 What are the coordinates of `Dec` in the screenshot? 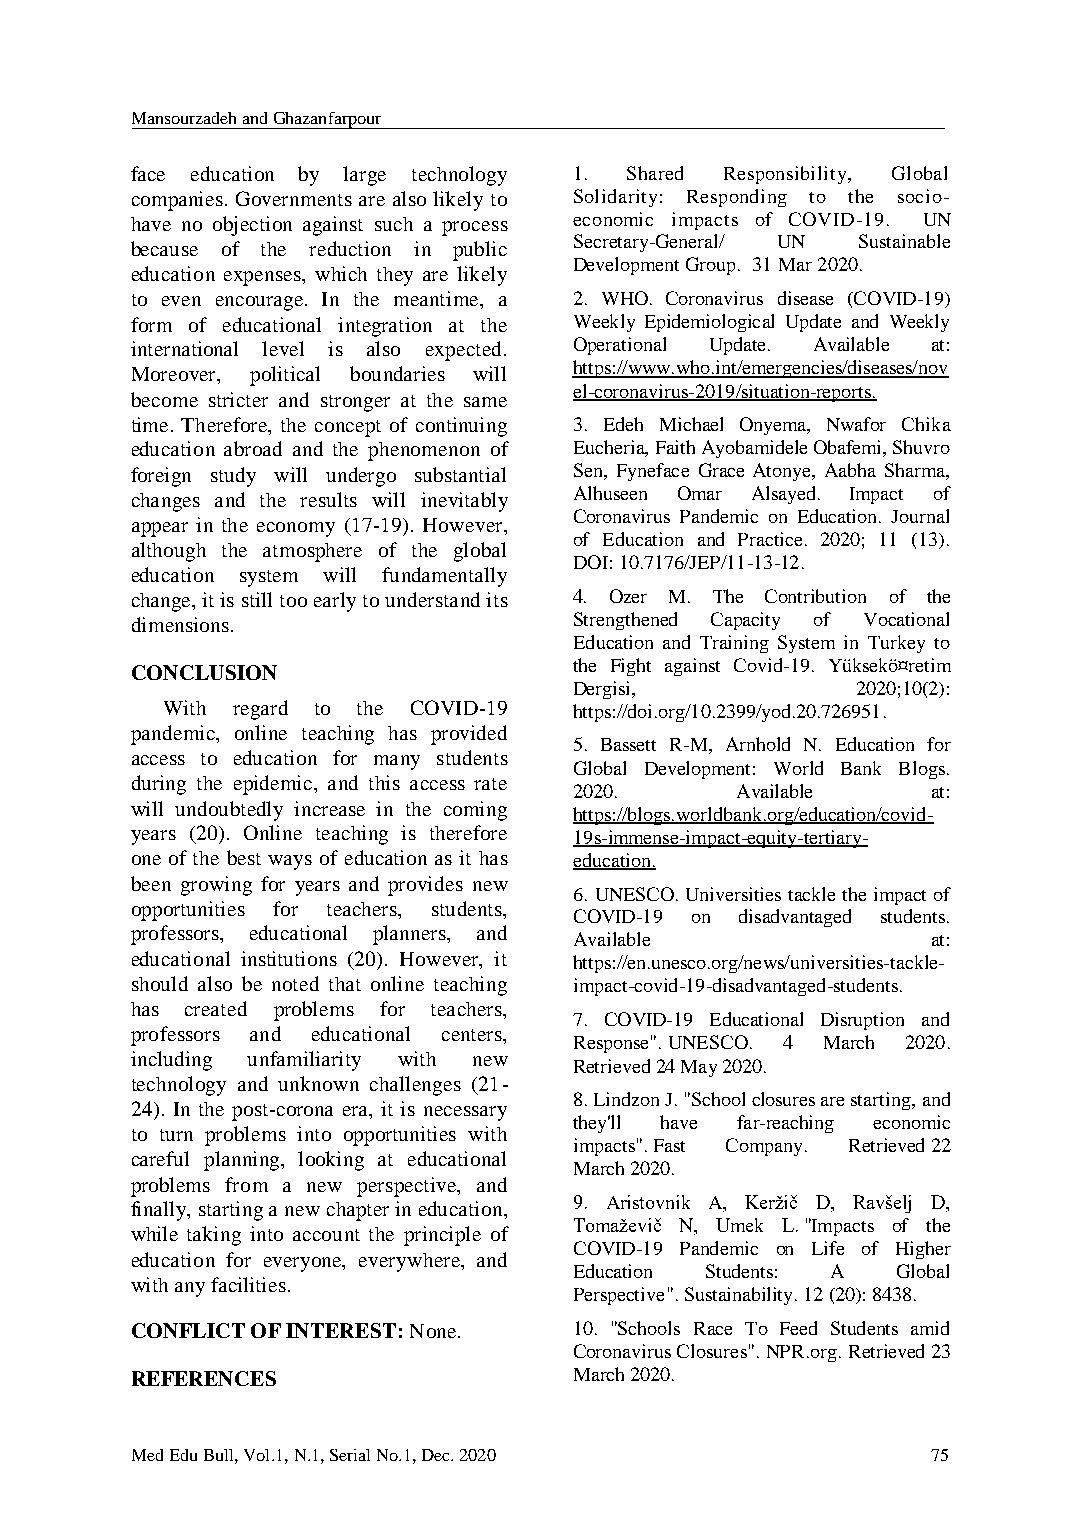 It's located at (437, 1455).
